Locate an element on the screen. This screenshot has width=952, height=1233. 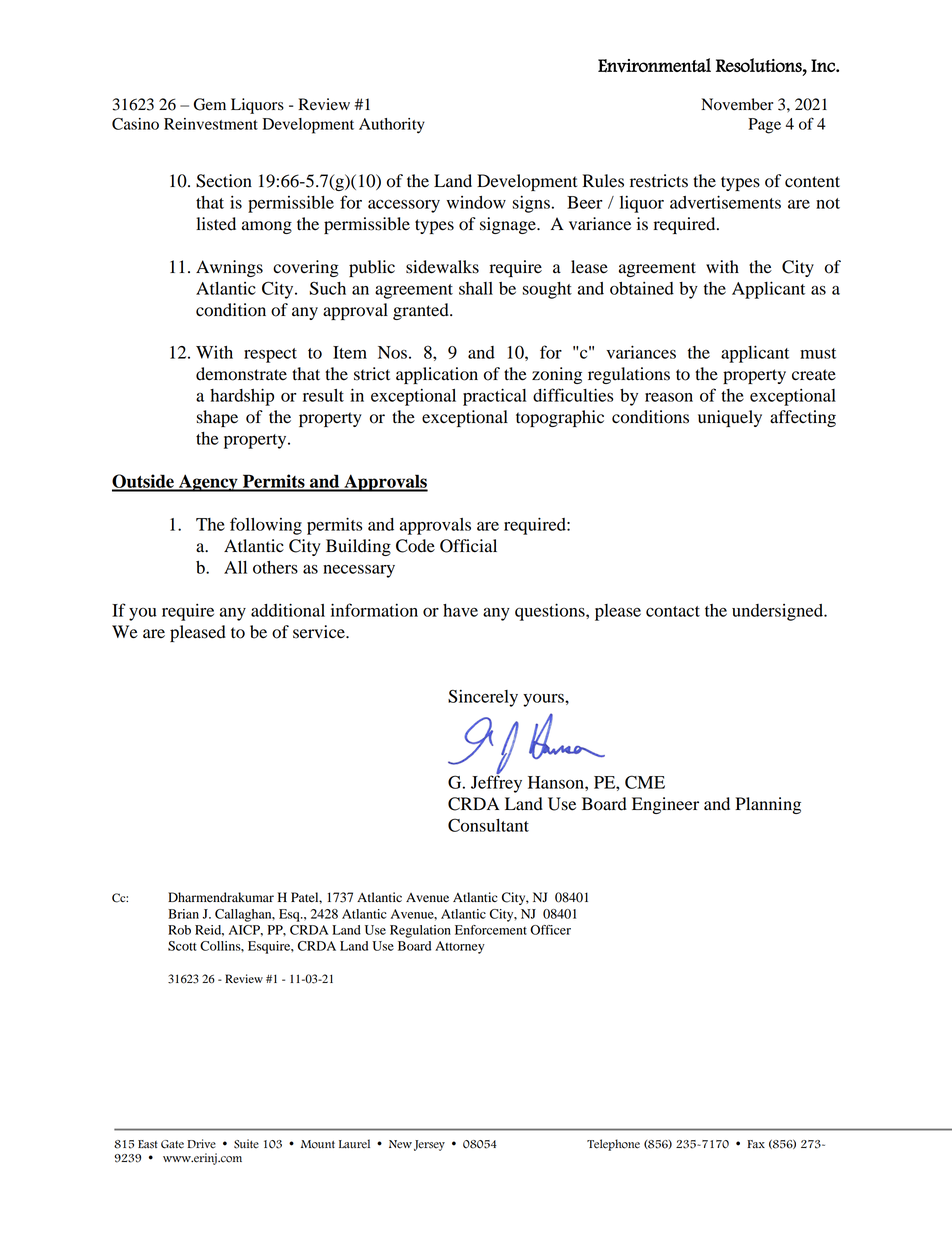
Consultant is located at coordinates (488, 825).
